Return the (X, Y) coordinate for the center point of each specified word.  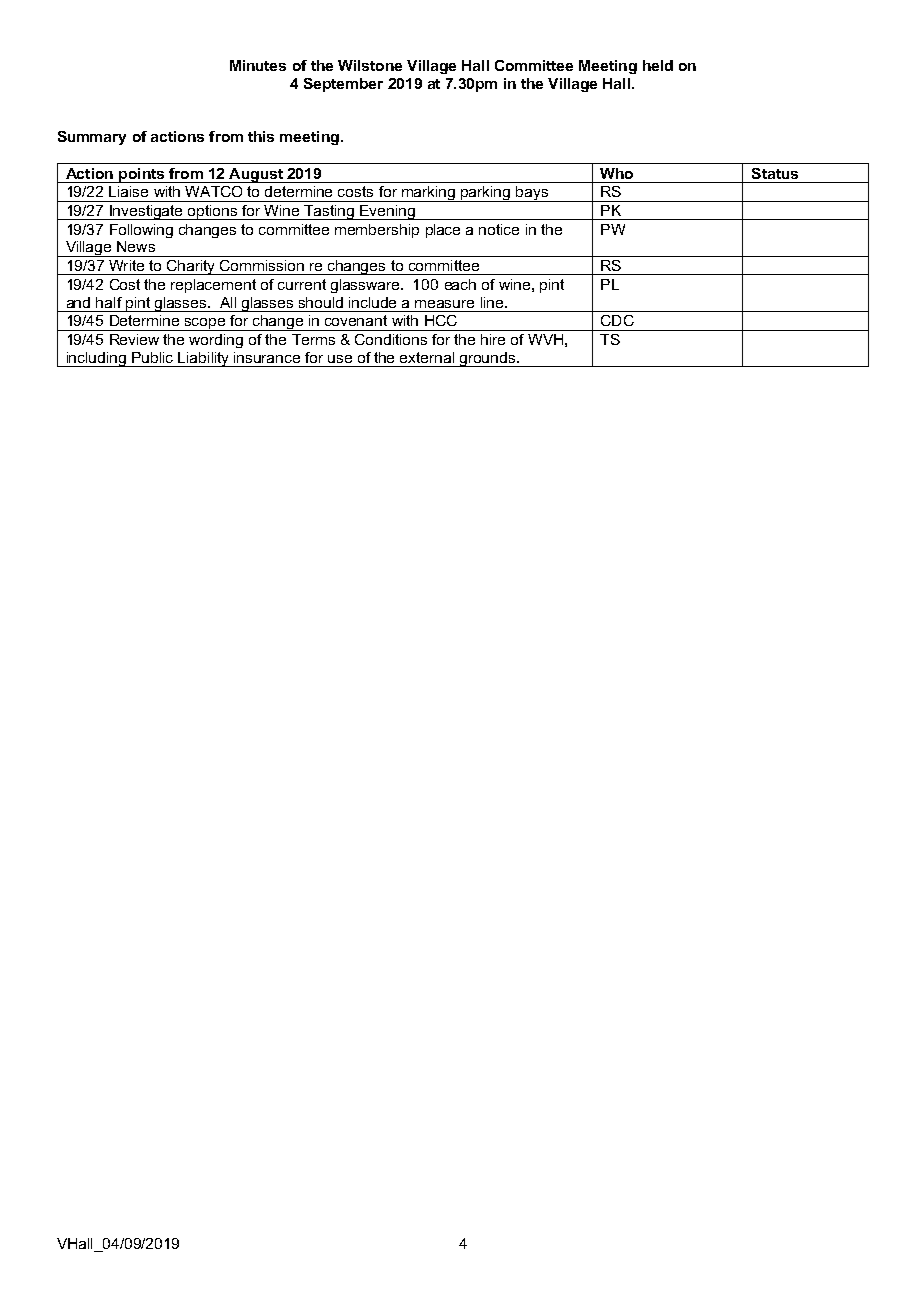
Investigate (147, 212)
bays (532, 194)
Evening (388, 212)
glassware (366, 286)
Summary (92, 138)
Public (152, 357)
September (343, 85)
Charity (191, 267)
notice (499, 229)
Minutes (258, 65)
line (493, 302)
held (658, 65)
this (261, 136)
